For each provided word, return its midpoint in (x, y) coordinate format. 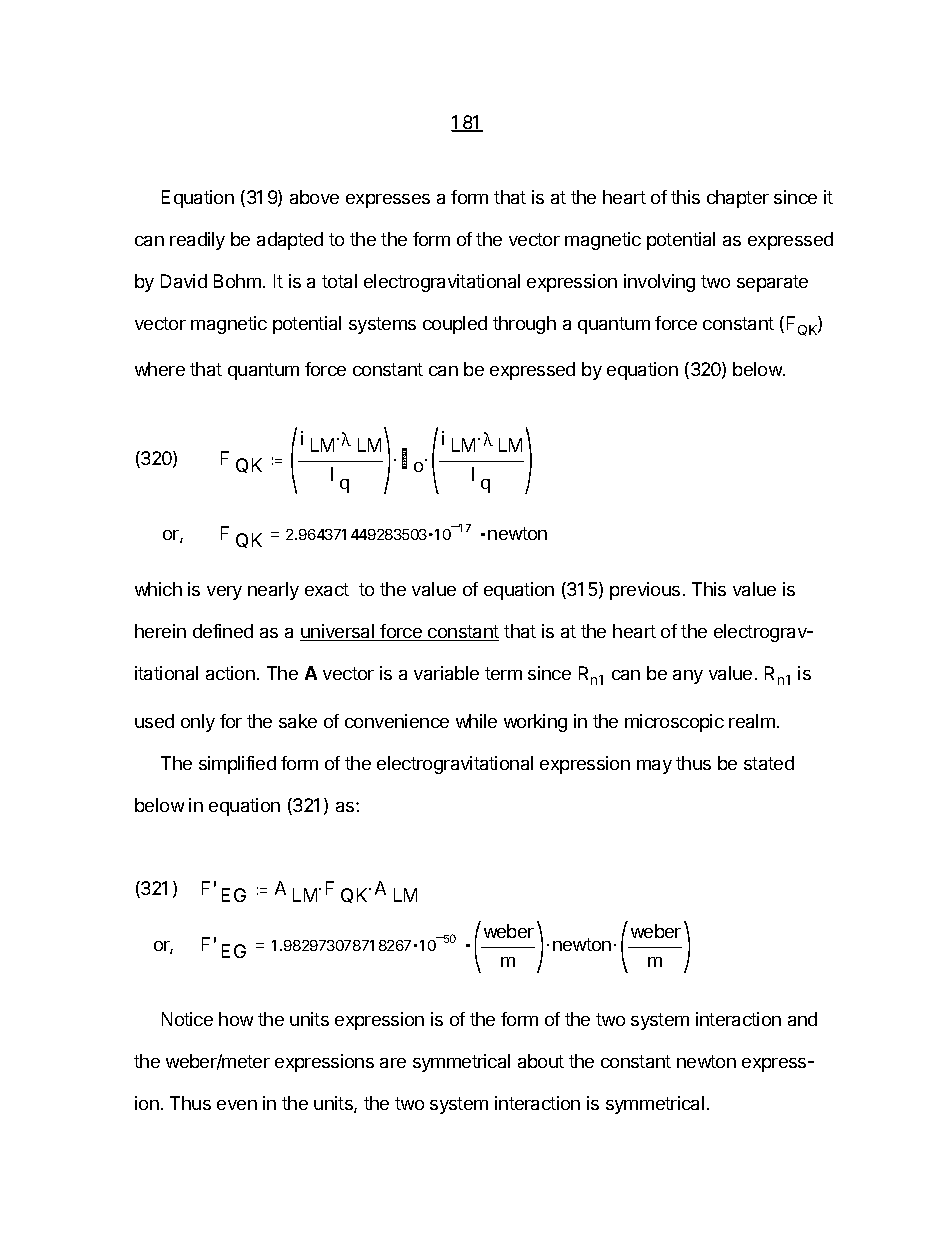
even (237, 1105)
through (524, 325)
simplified (237, 765)
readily (197, 241)
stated (769, 763)
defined (223, 631)
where (160, 369)
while (476, 721)
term (503, 673)
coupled (455, 325)
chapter (738, 199)
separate (772, 283)
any (688, 677)
